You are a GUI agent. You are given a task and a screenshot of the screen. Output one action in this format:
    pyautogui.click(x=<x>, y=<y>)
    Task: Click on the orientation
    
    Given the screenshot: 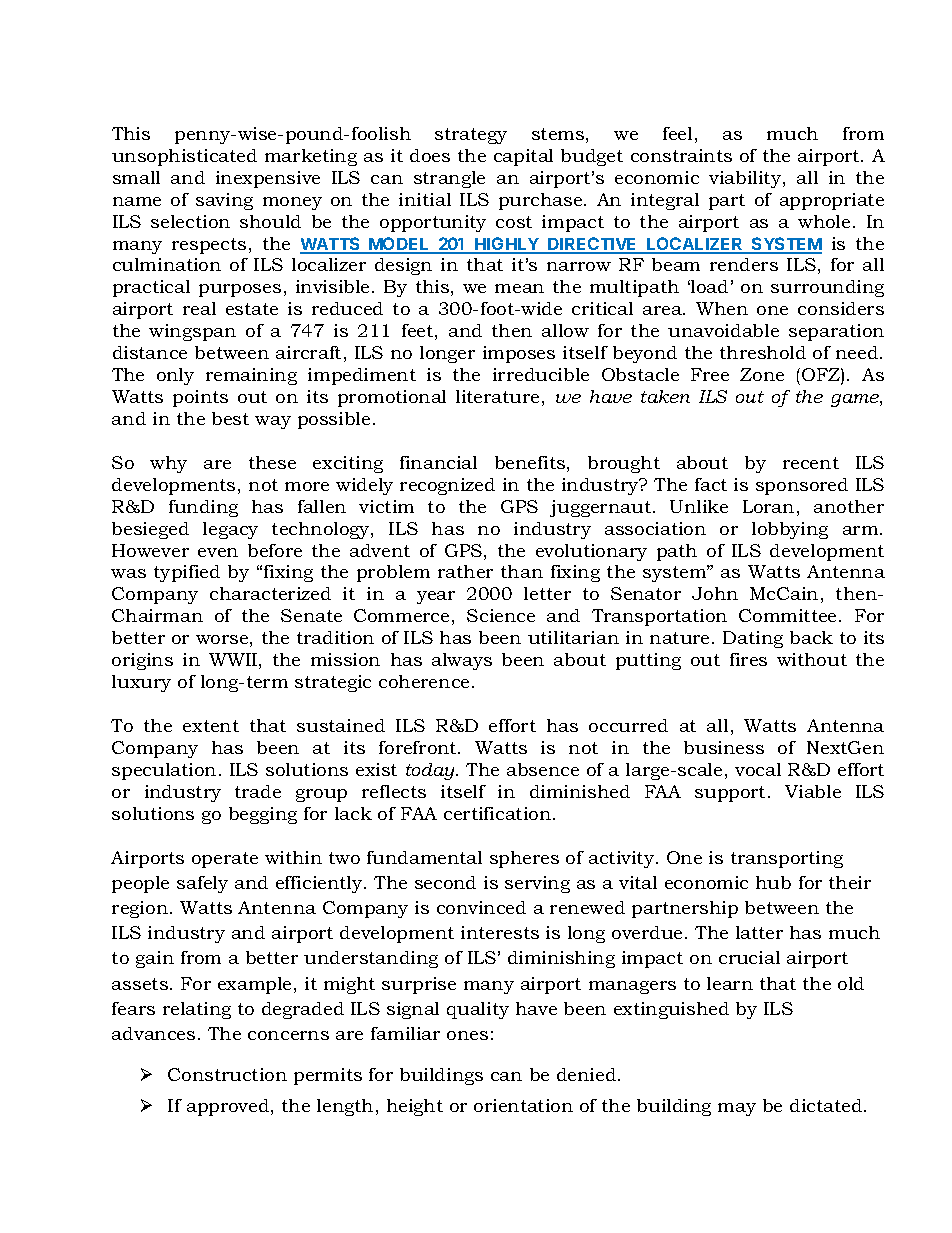 What is the action you would take?
    pyautogui.click(x=523, y=1105)
